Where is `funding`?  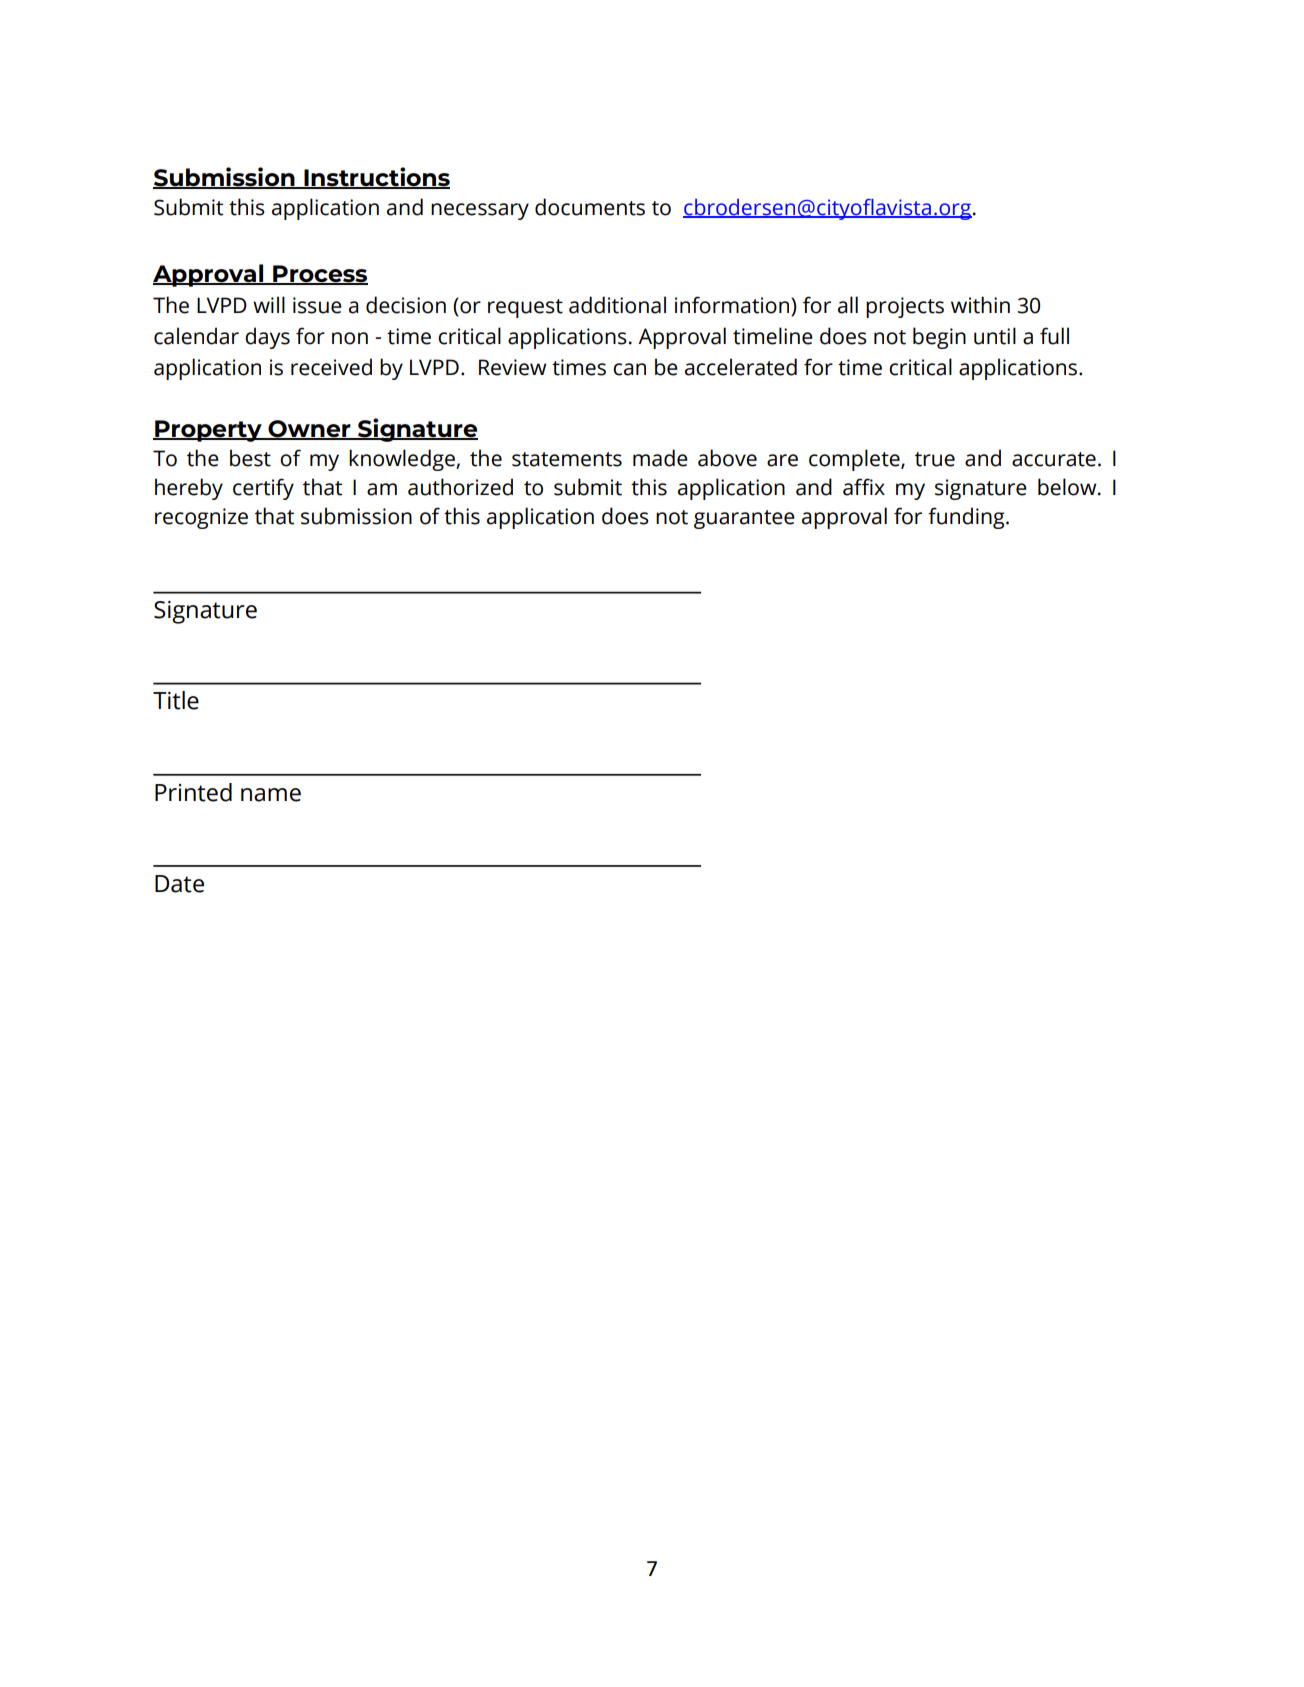
funding is located at coordinates (967, 518).
